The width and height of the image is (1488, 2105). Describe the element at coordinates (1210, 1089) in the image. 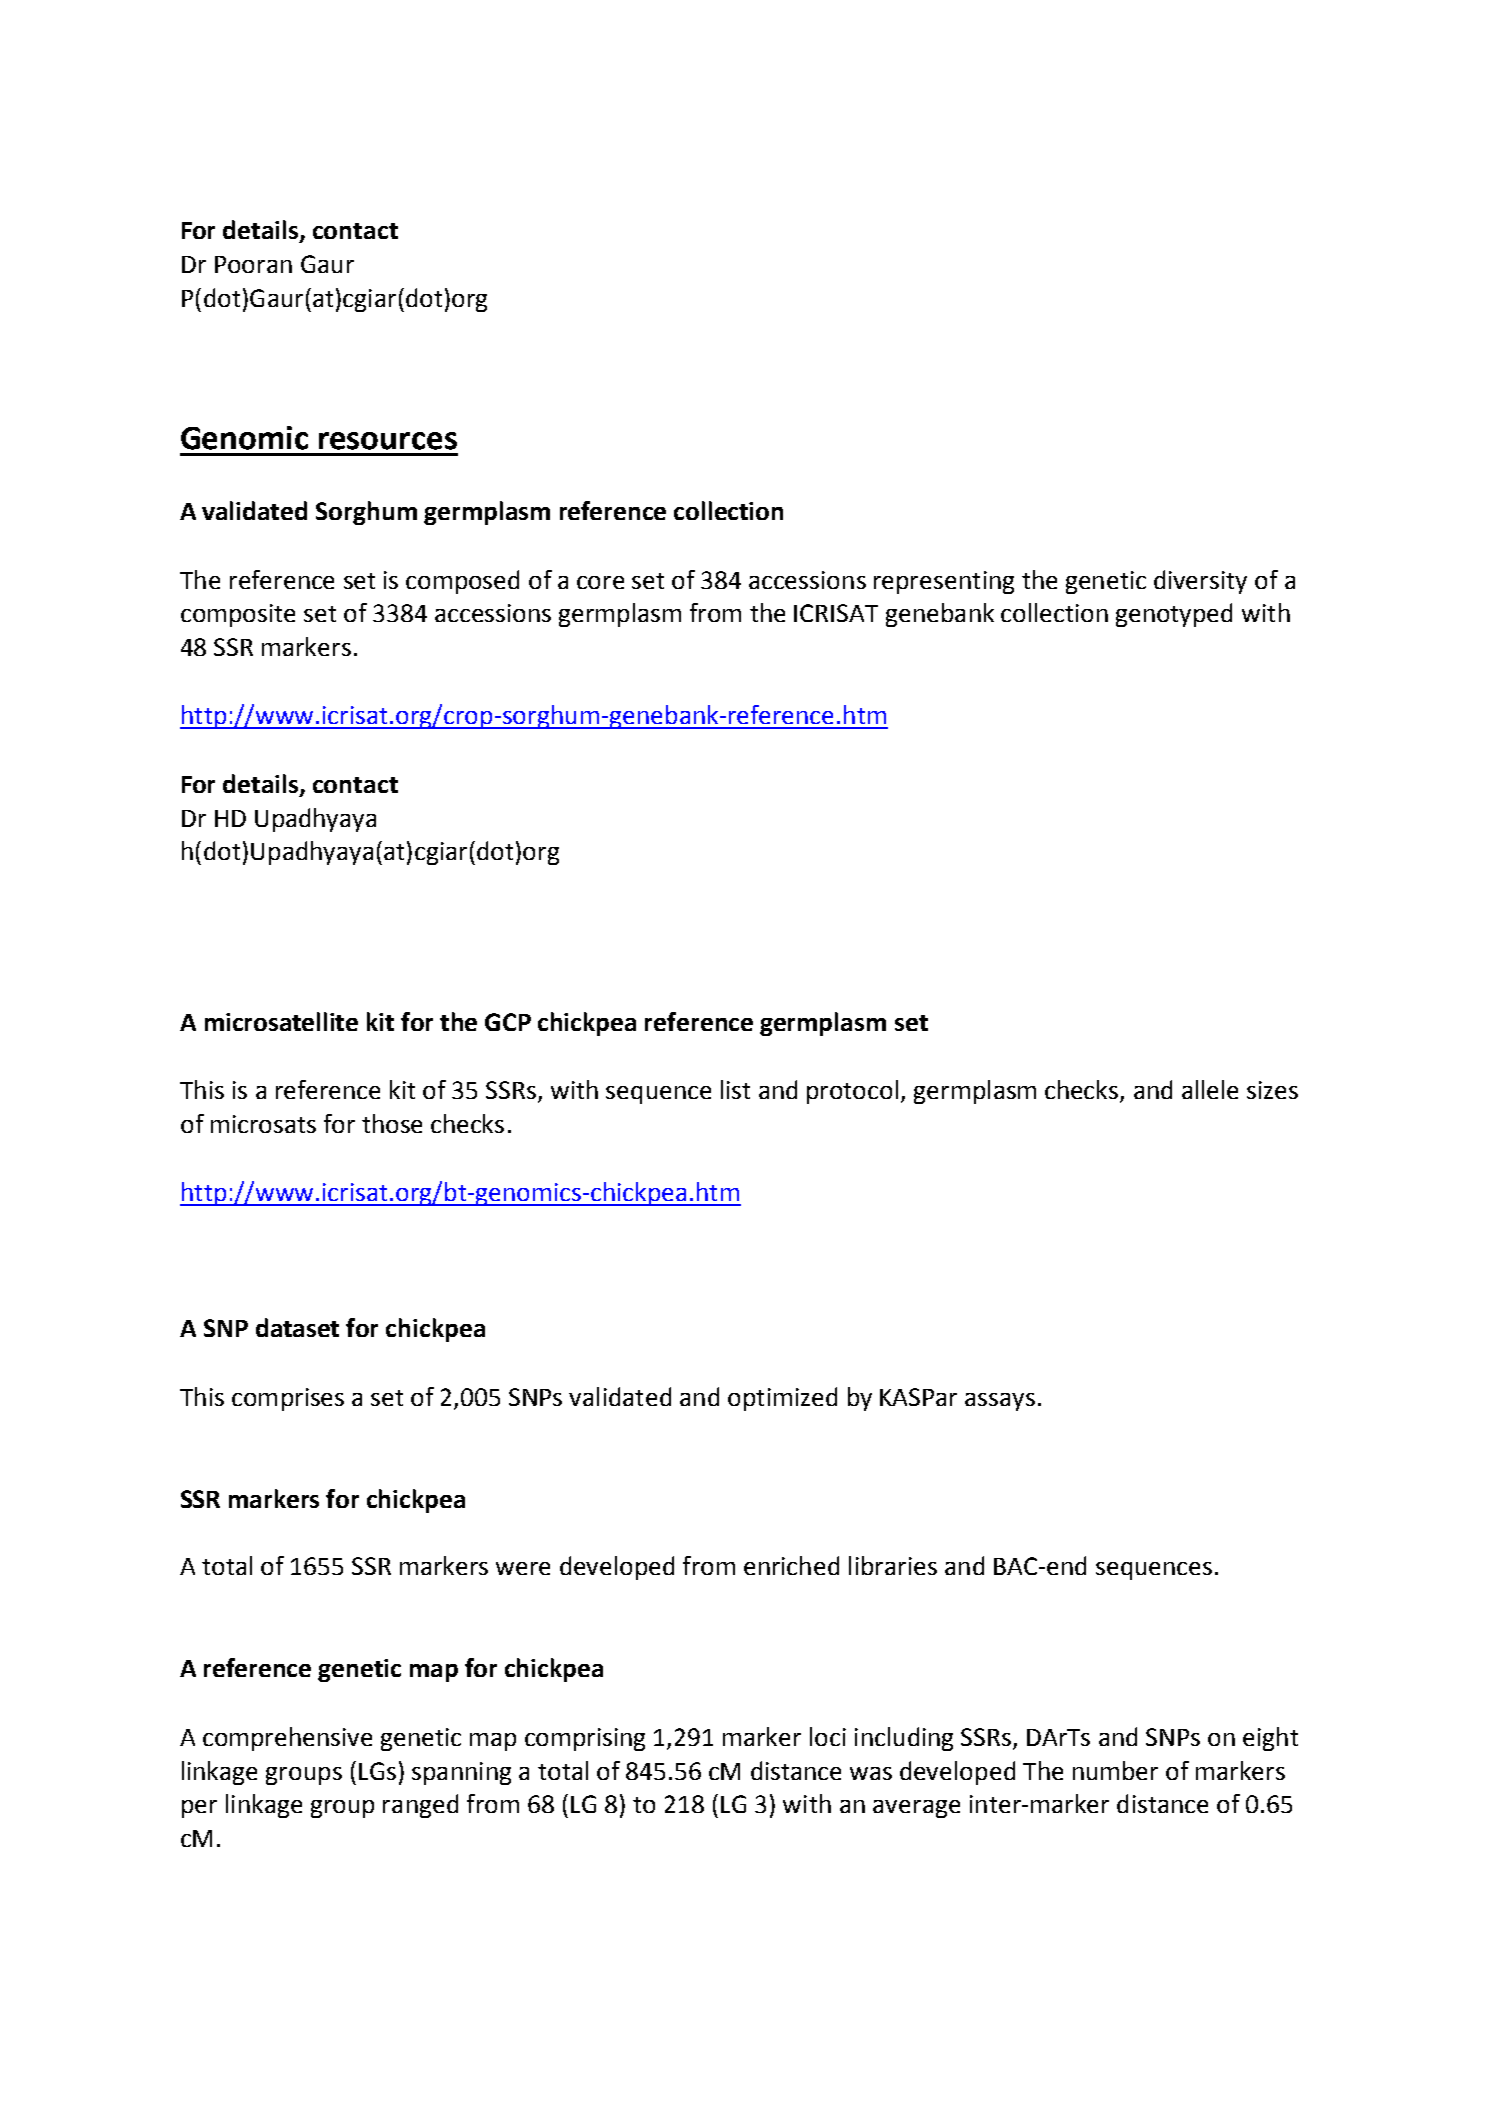

I see `allele` at that location.
